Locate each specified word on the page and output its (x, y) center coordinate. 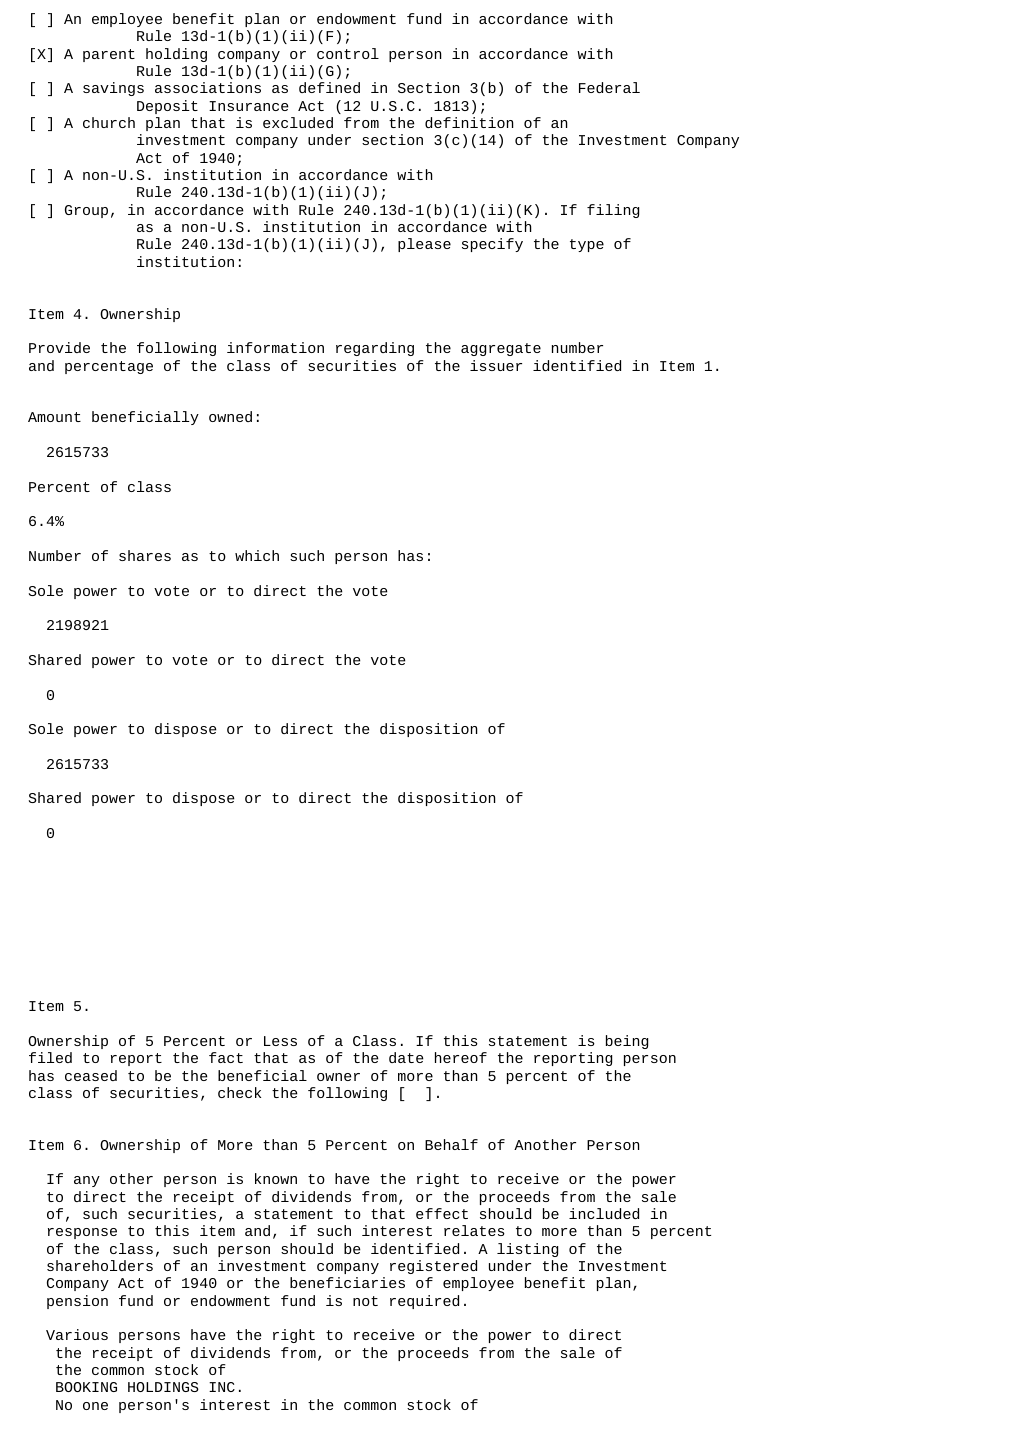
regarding (375, 349)
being (627, 1042)
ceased (91, 1075)
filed (50, 1057)
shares (145, 555)
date (406, 1057)
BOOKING (86, 1387)
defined (329, 87)
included (604, 1213)
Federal (609, 87)
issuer (496, 365)
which (257, 555)
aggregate (501, 349)
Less (280, 1041)
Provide (59, 347)
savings (113, 89)
